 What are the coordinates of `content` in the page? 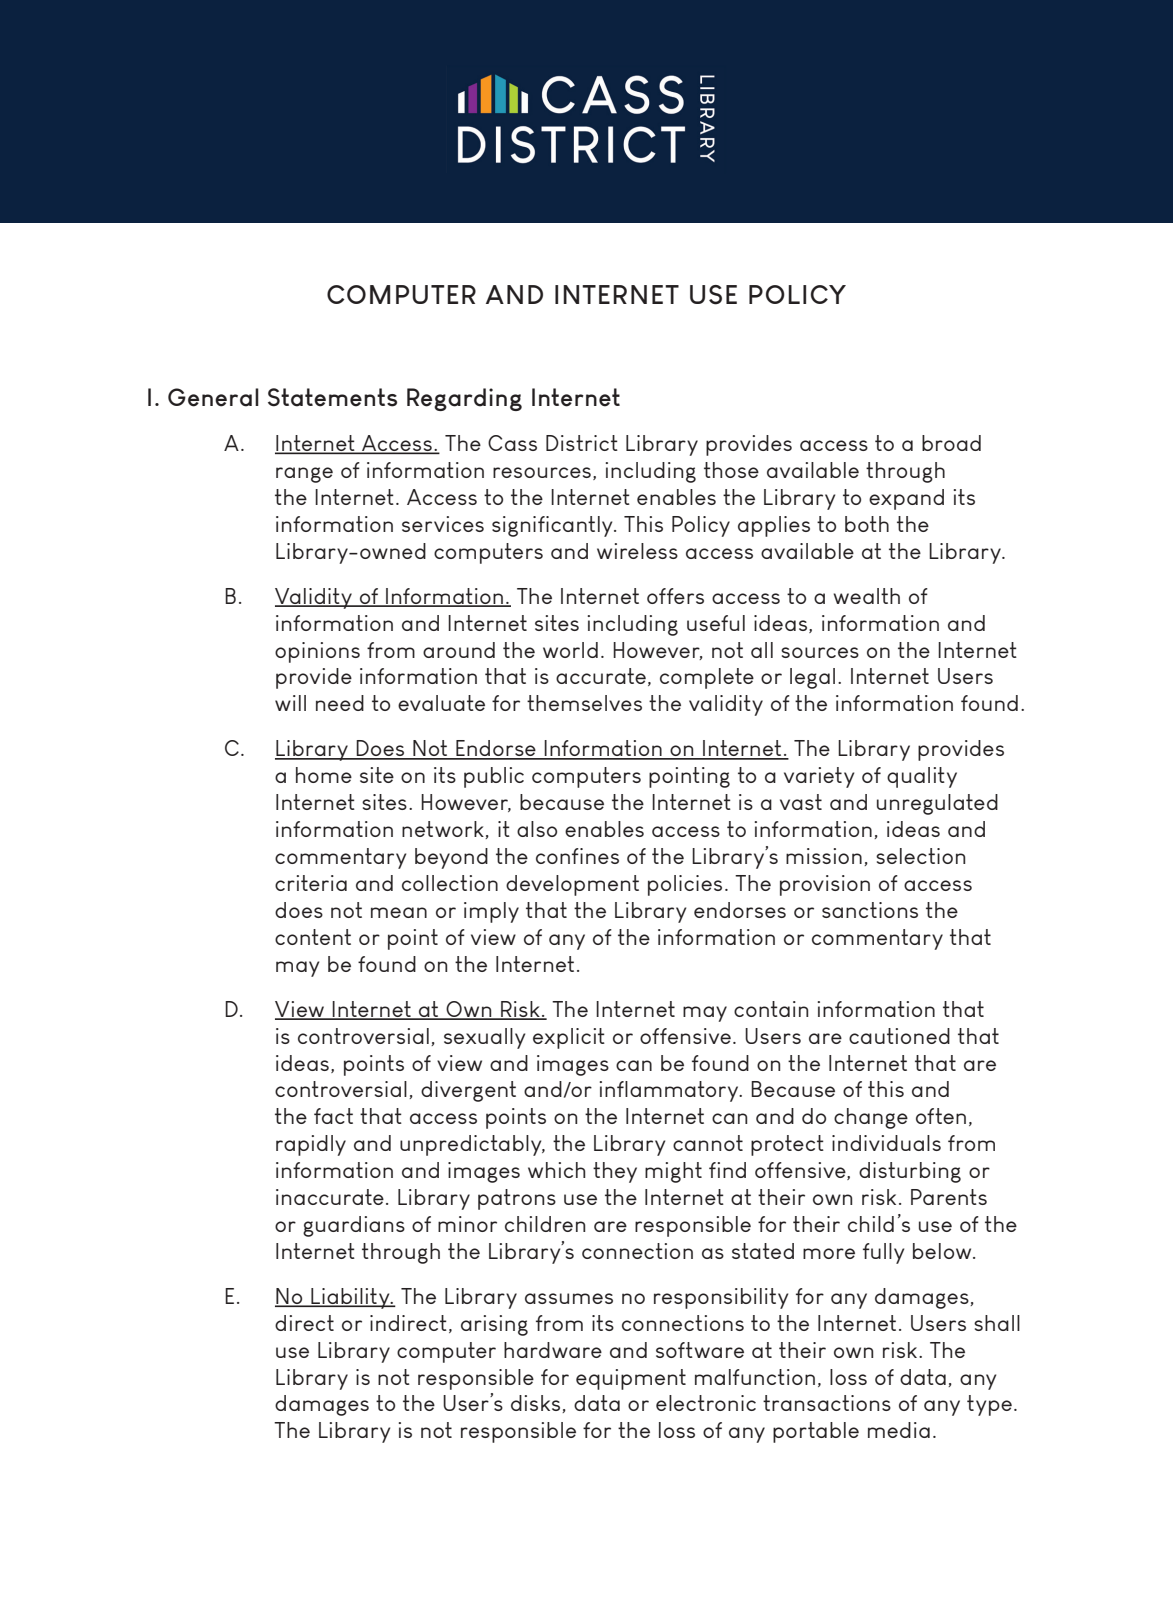 It's located at (313, 937).
